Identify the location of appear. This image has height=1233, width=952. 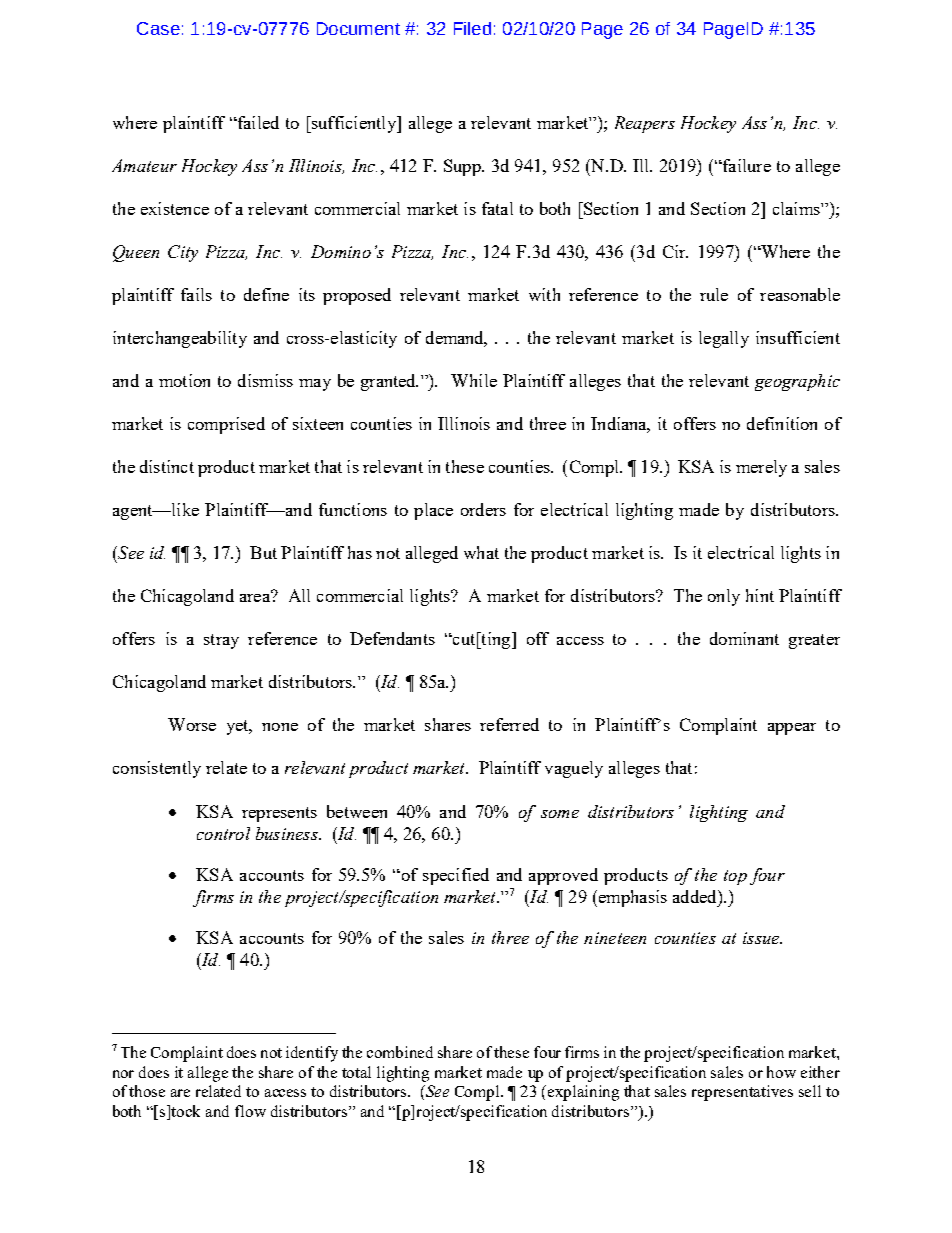
(792, 729).
